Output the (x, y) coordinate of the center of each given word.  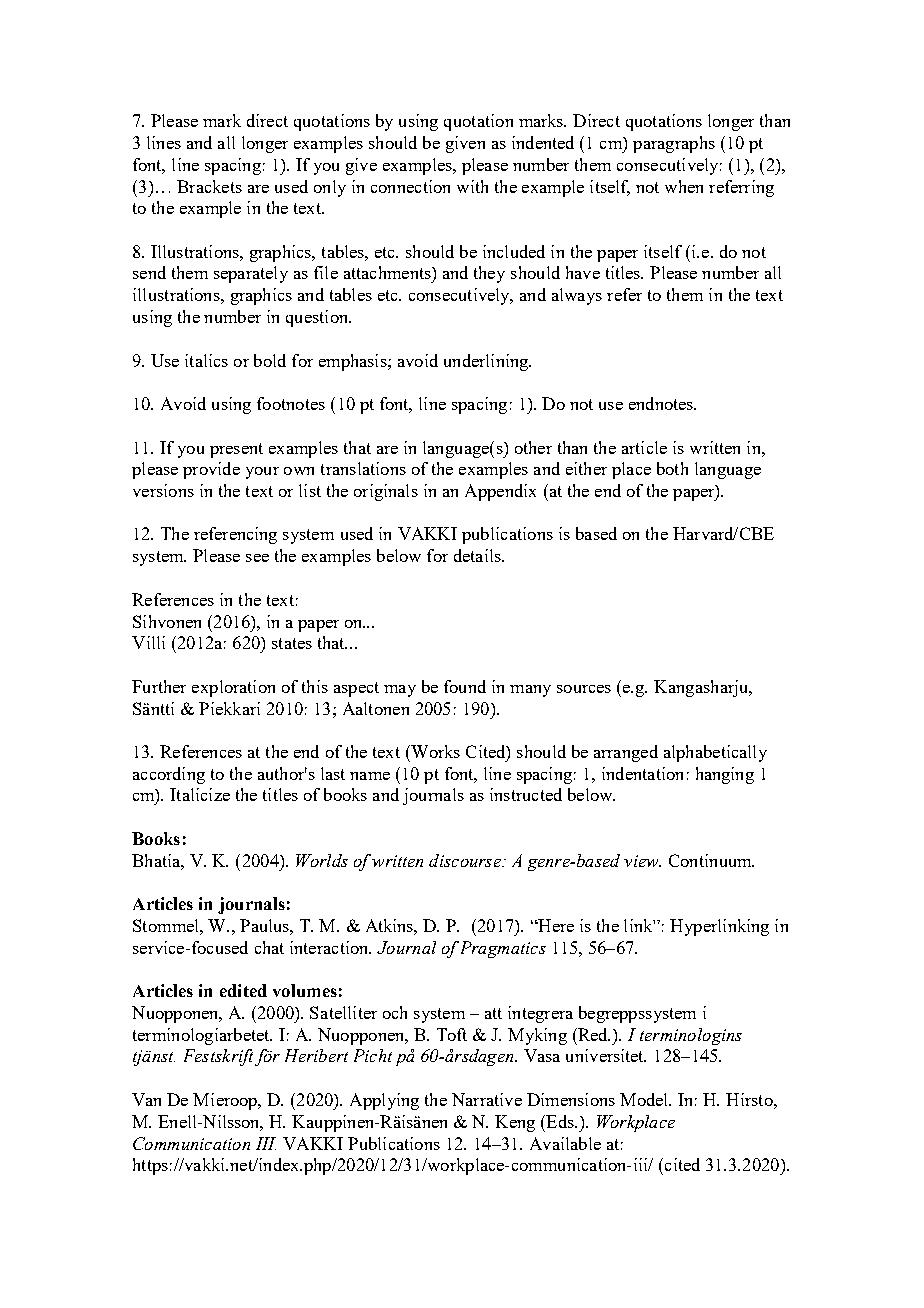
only (330, 188)
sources (584, 689)
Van (146, 1099)
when (684, 186)
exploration (233, 688)
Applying (384, 1101)
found (465, 686)
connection (410, 186)
